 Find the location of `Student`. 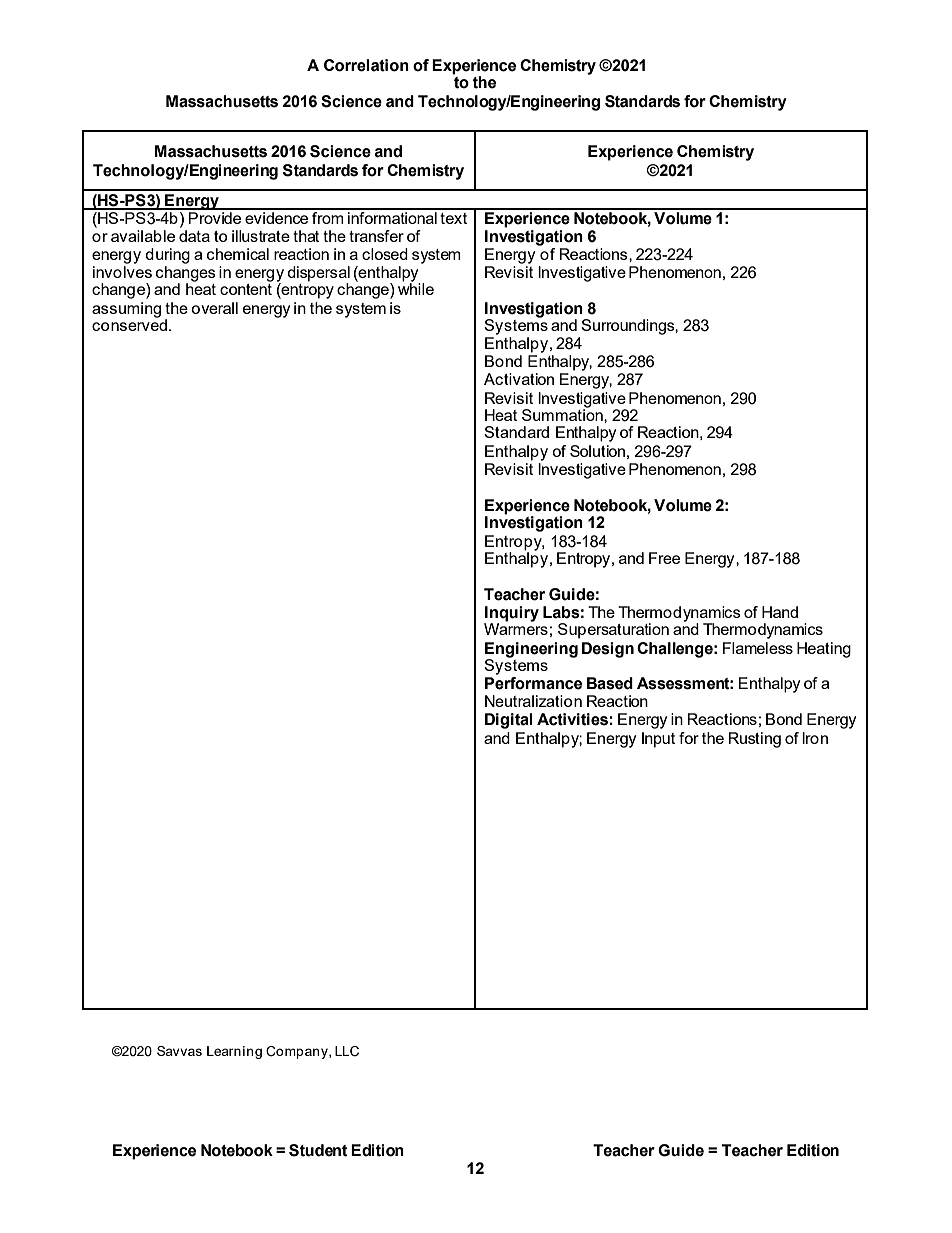

Student is located at coordinates (318, 1150).
